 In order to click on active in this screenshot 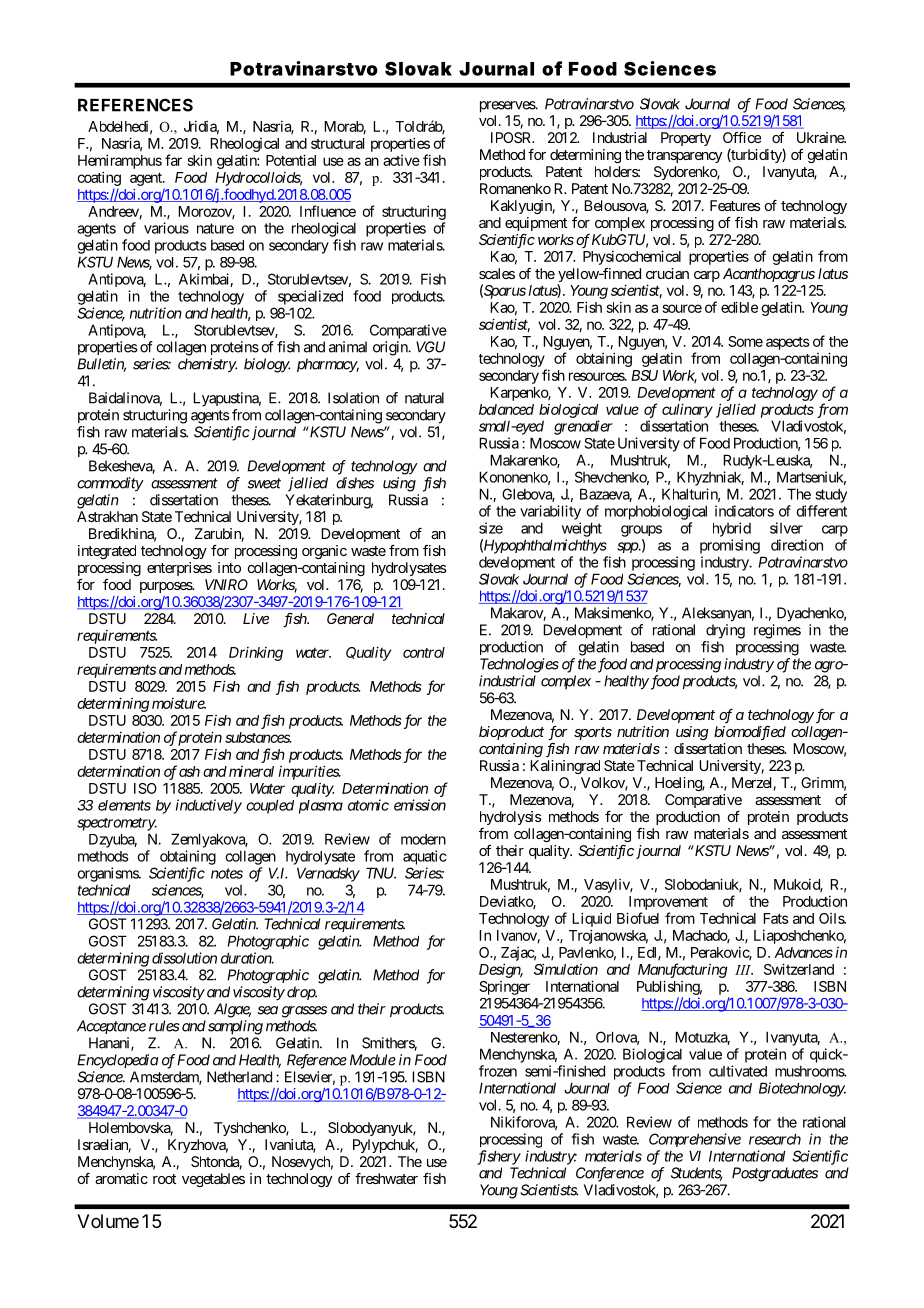, I will do `click(401, 160)`.
